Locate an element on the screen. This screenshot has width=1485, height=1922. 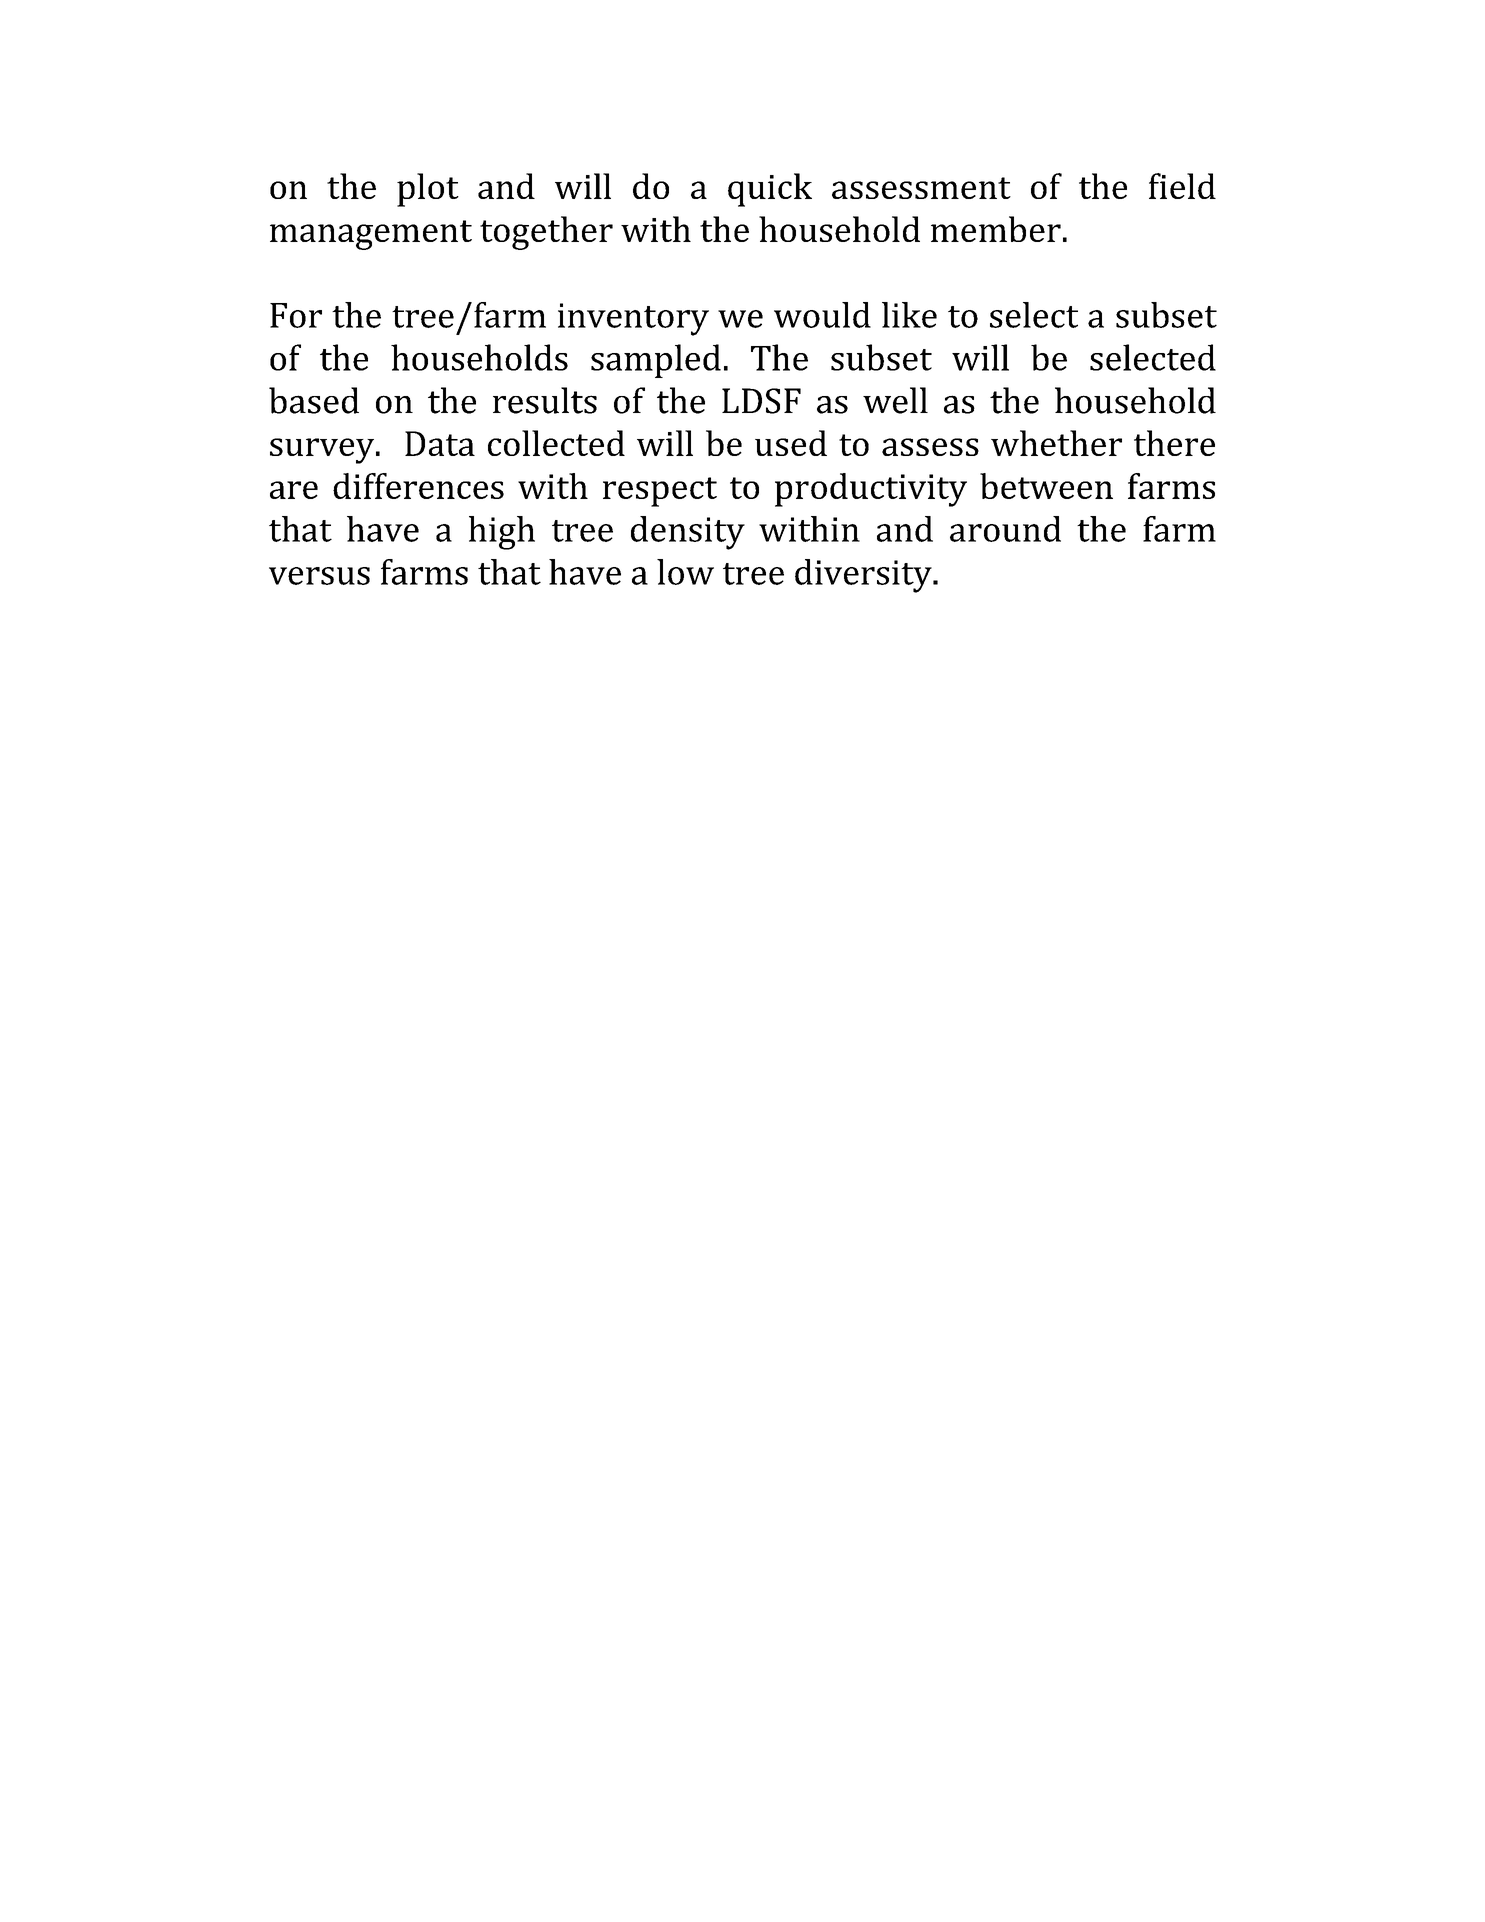
quick is located at coordinates (770, 190).
